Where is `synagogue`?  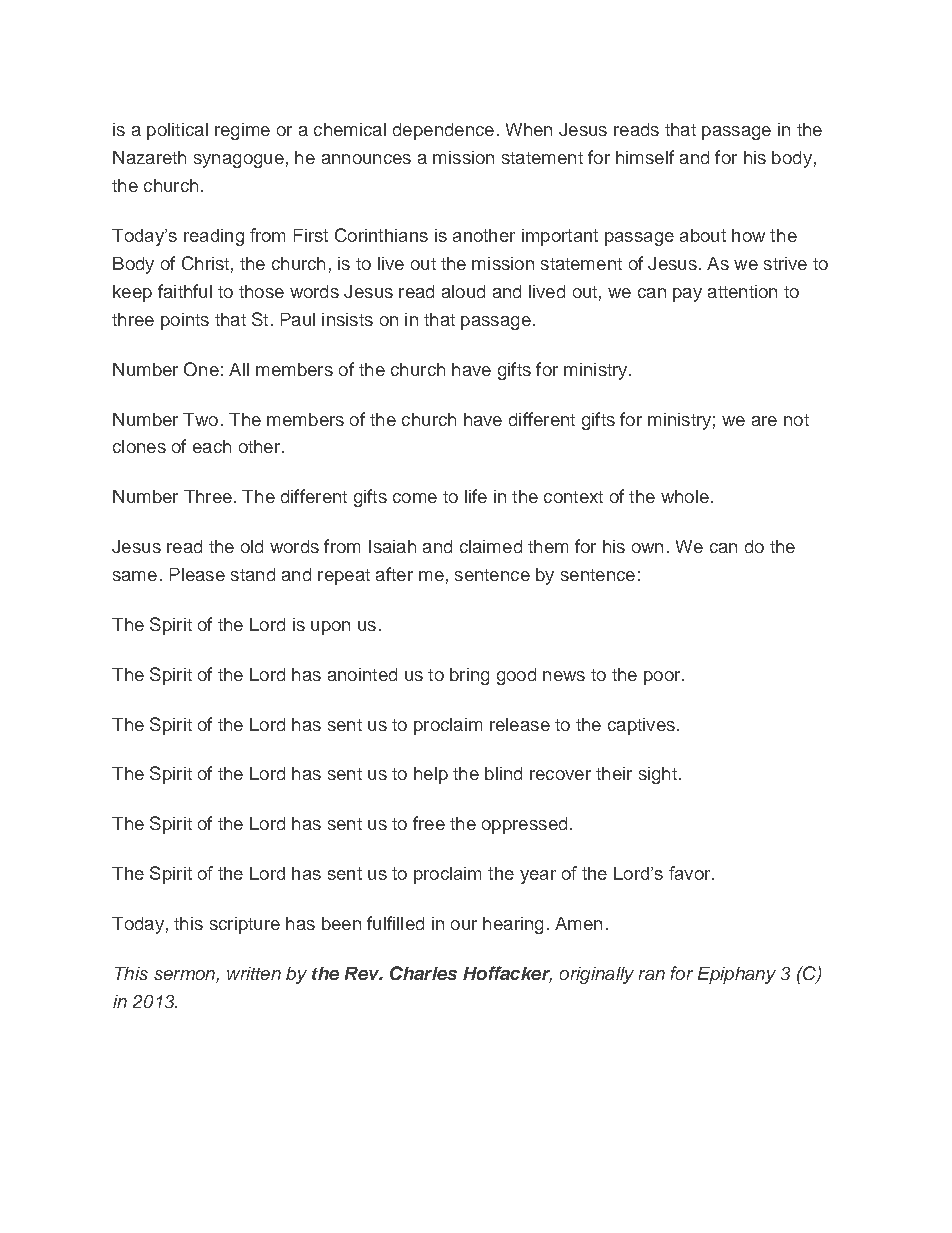
synagogue is located at coordinates (239, 161).
